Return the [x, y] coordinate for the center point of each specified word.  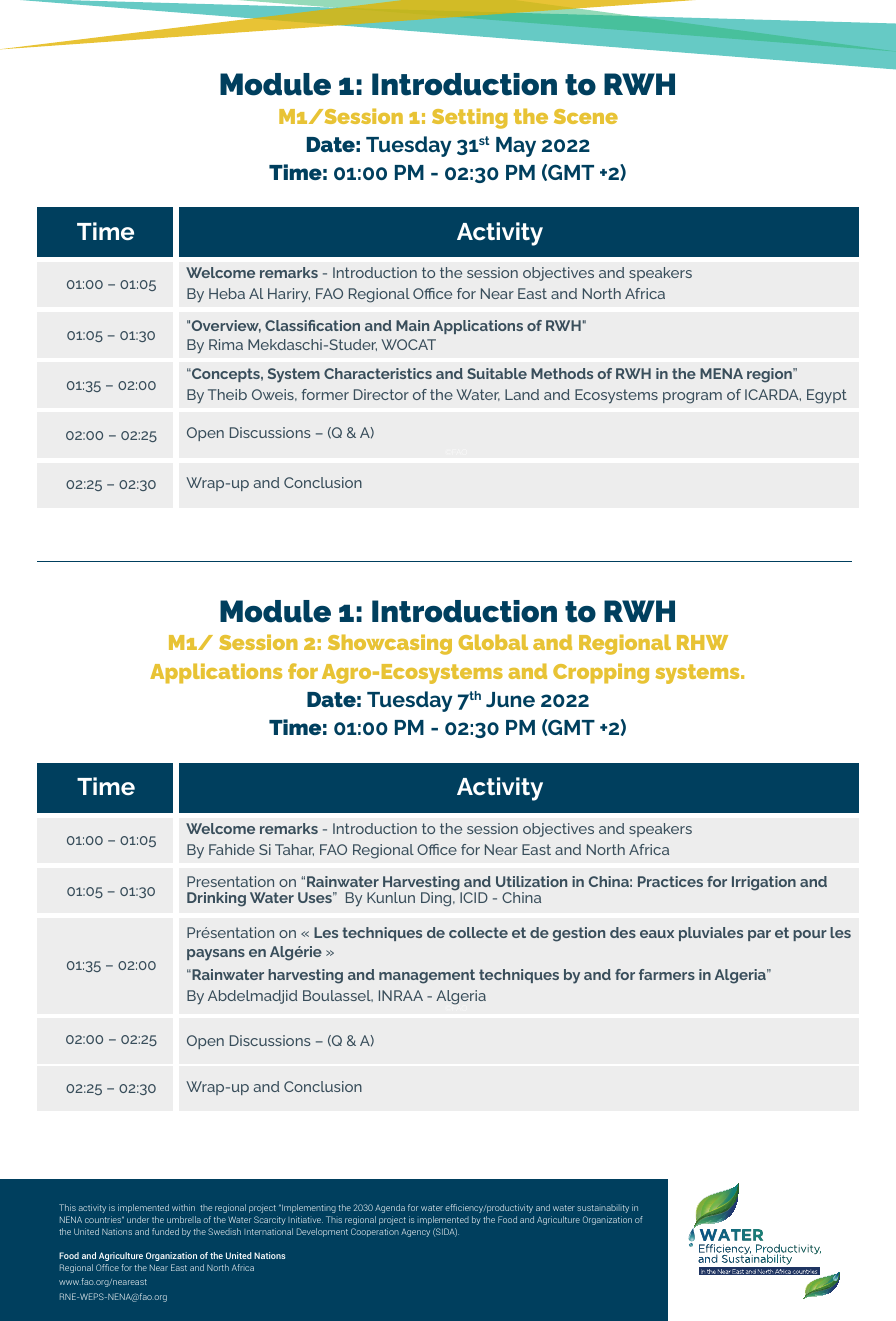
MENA [721, 373]
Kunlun [391, 897]
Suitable [497, 373]
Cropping [601, 673]
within [183, 1207]
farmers [667, 974]
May [516, 147]
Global [493, 642]
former [325, 394]
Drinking [216, 899]
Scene [586, 116]
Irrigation [764, 883]
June [510, 699]
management [427, 976]
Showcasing [390, 644]
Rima [226, 344]
